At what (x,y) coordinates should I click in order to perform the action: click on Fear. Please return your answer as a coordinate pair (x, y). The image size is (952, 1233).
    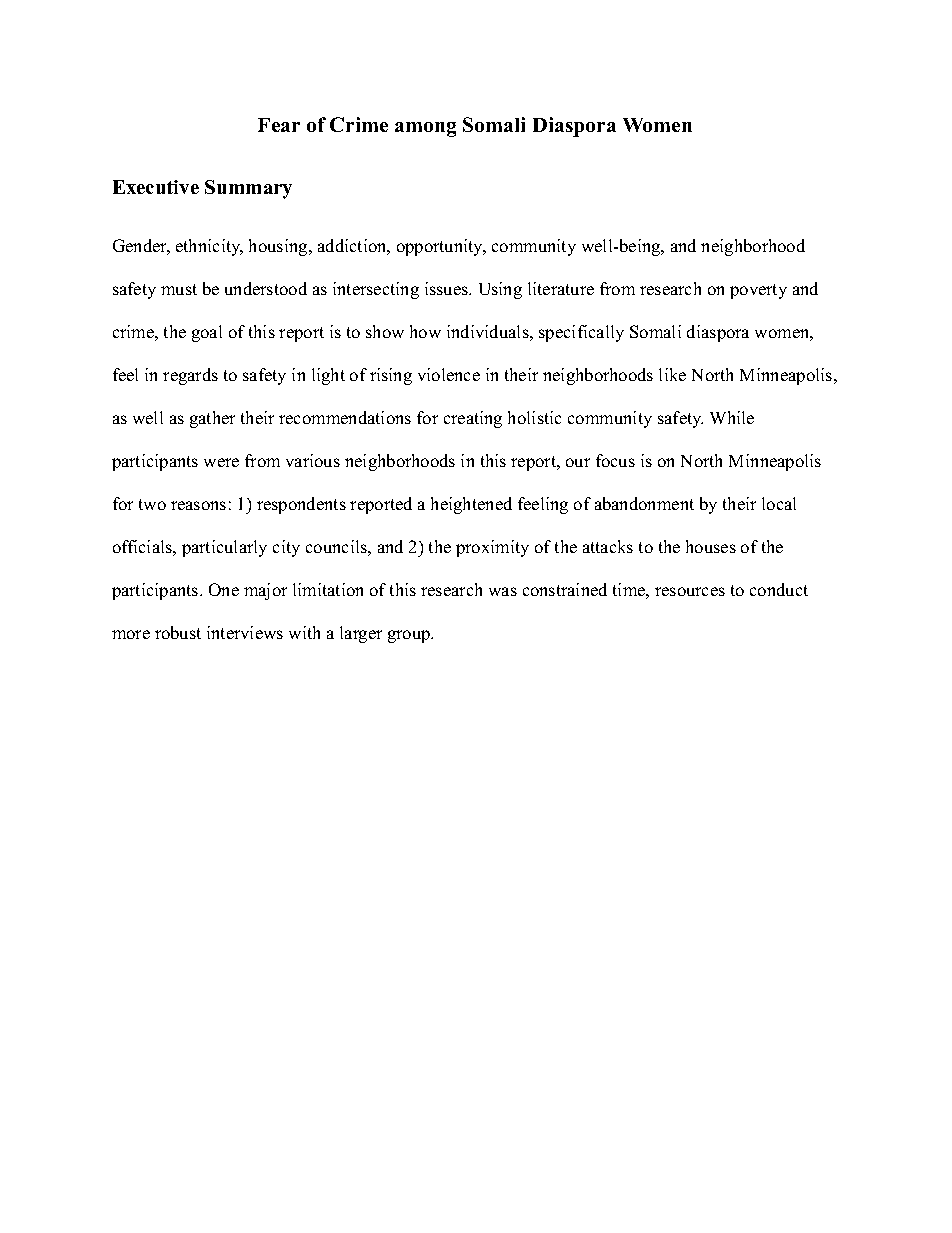
    Looking at the image, I should click on (279, 125).
